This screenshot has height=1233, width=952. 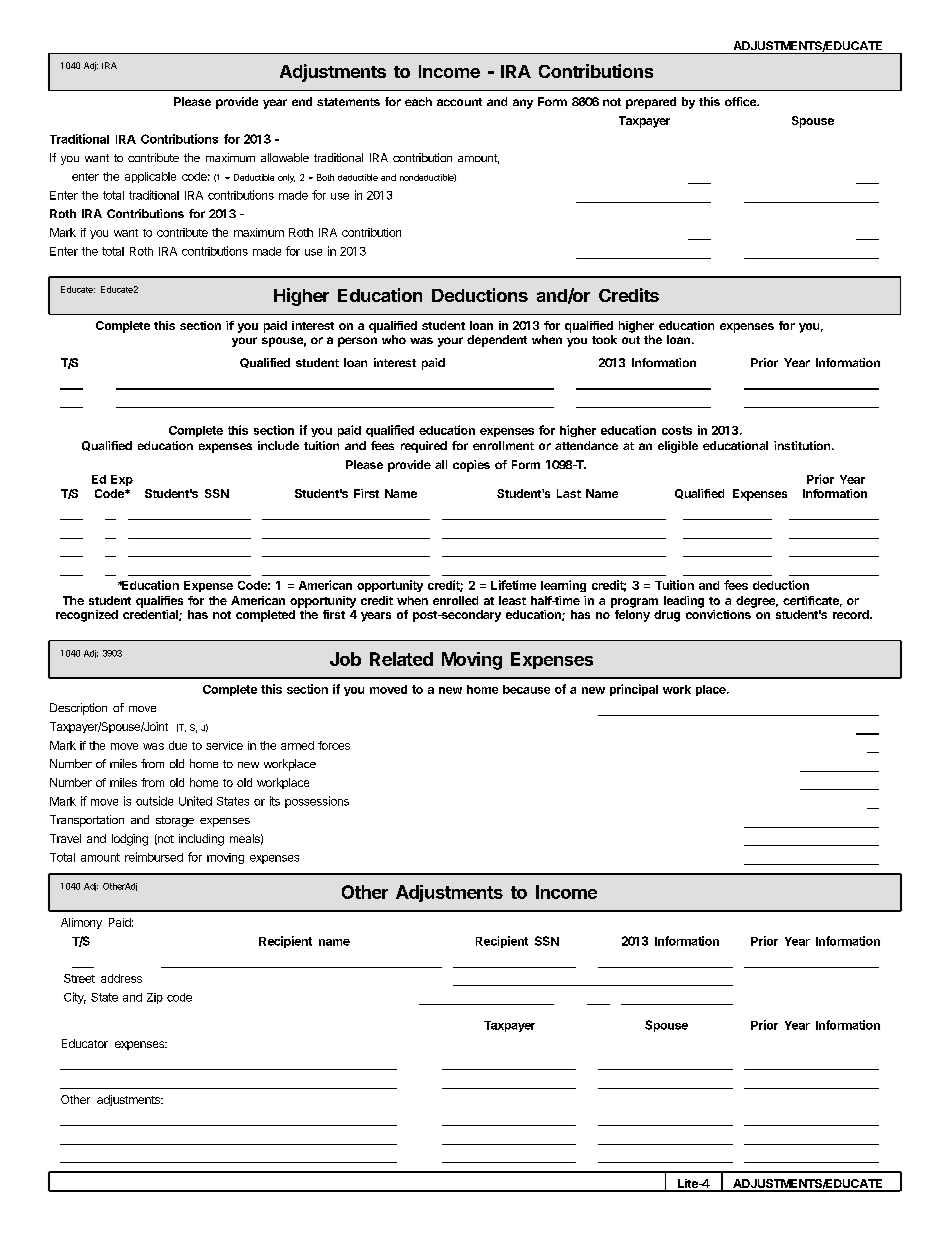 What do you see at coordinates (317, 802) in the screenshot?
I see `possessions` at bounding box center [317, 802].
